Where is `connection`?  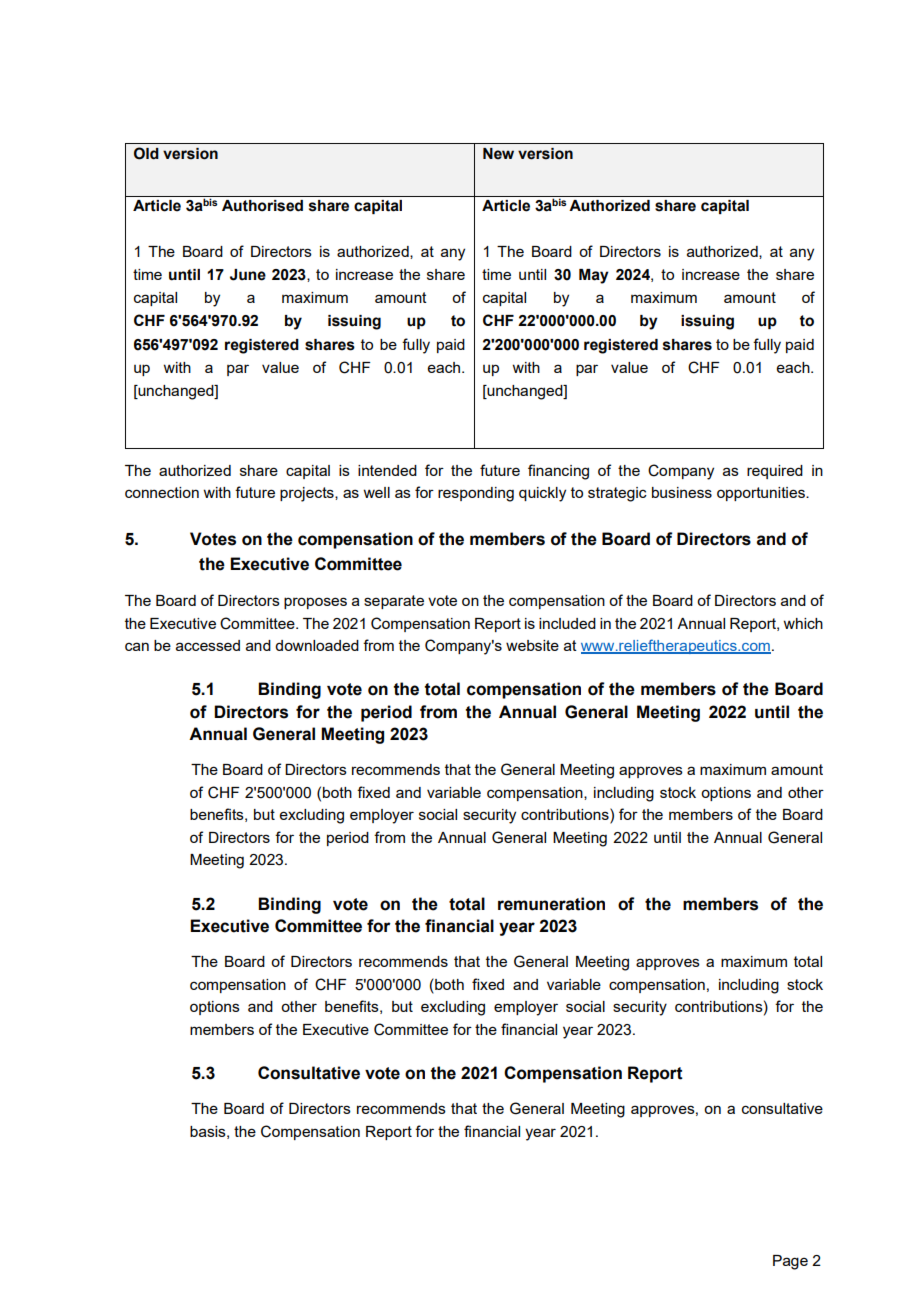
connection is located at coordinates (162, 492).
